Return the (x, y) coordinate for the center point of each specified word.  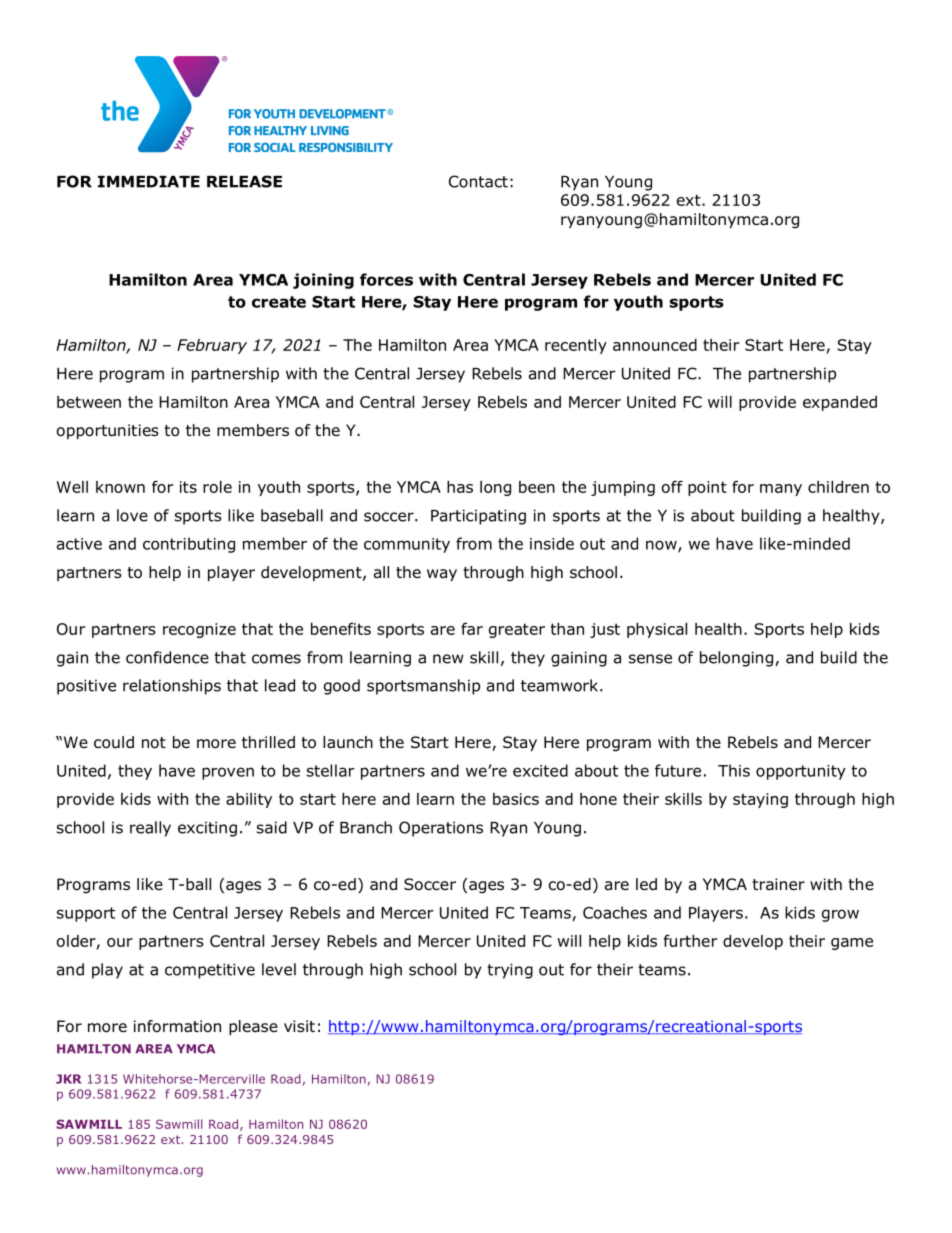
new (448, 659)
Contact (478, 181)
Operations (441, 829)
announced (655, 345)
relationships (172, 687)
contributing (189, 545)
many (781, 490)
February (212, 346)
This (734, 770)
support (86, 914)
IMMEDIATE (149, 182)
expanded (840, 403)
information (177, 1026)
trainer (779, 884)
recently (576, 346)
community (407, 545)
